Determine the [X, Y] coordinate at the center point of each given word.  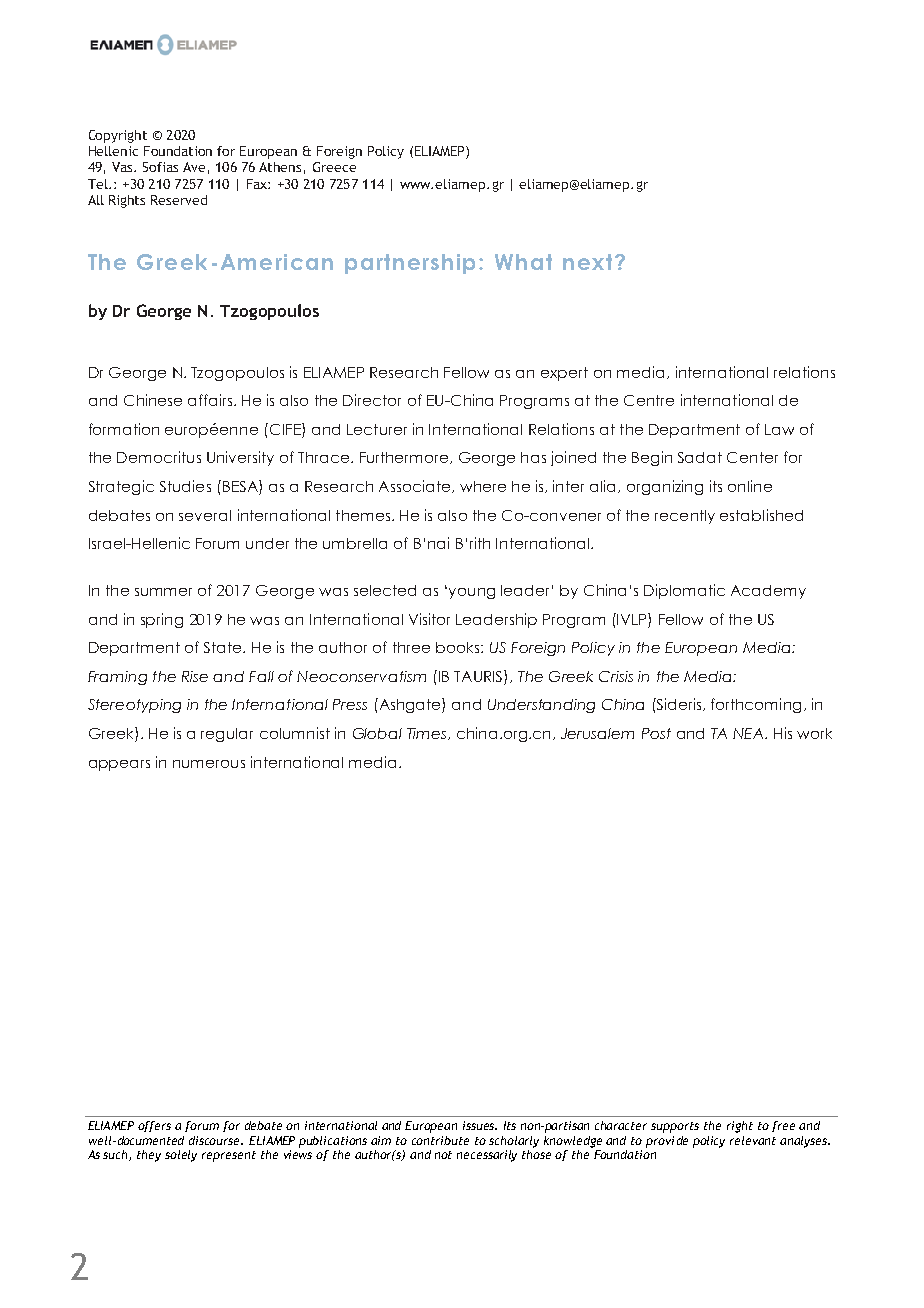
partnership [410, 264]
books [459, 647]
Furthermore [405, 458]
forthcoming [756, 705]
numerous [209, 764]
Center [752, 457]
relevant [753, 1140]
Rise [195, 676]
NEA [749, 733]
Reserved [179, 200]
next [587, 262]
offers [154, 1126]
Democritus [159, 457]
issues [480, 1125]
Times [428, 734]
